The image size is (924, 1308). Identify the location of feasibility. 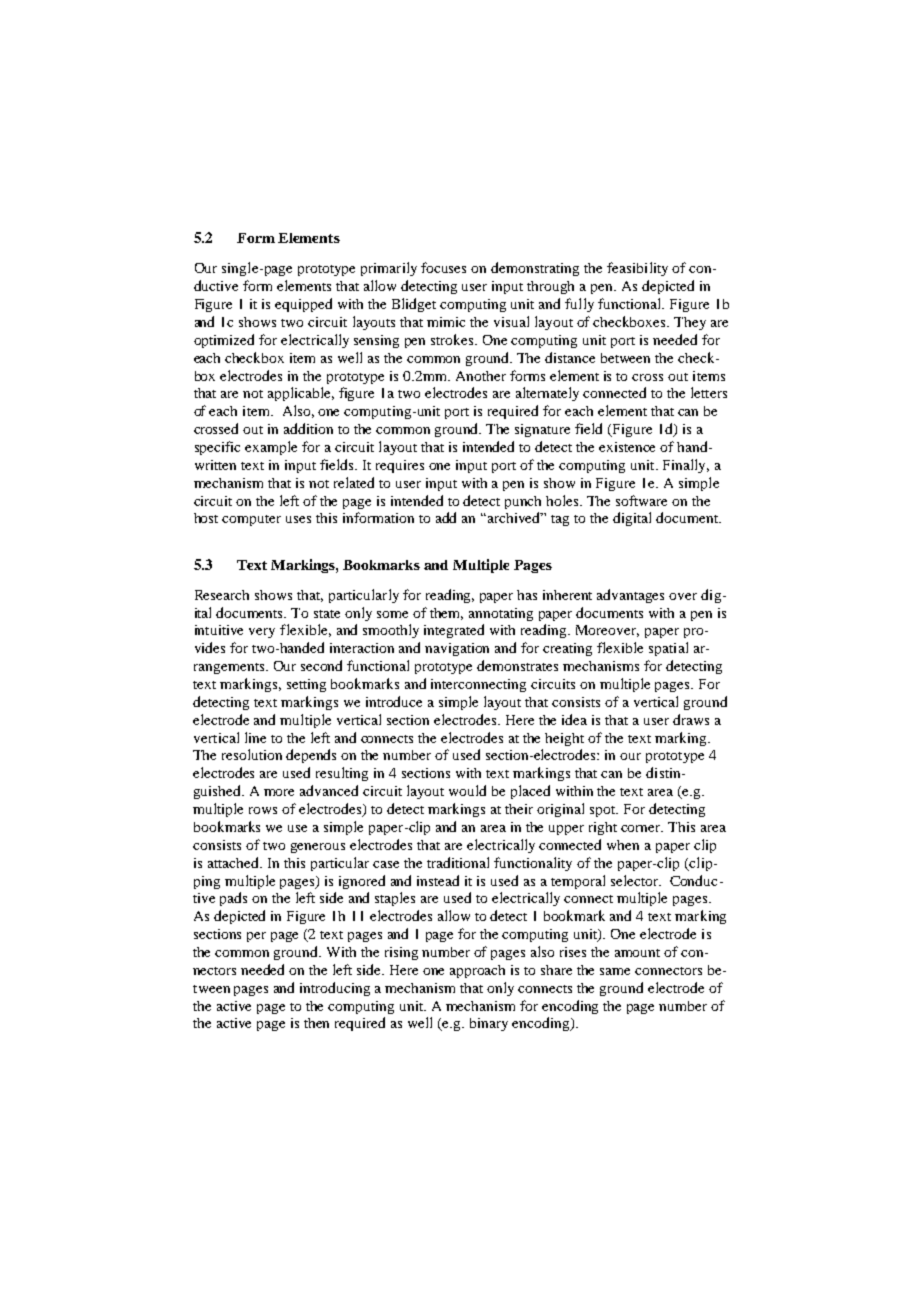
(637, 269).
